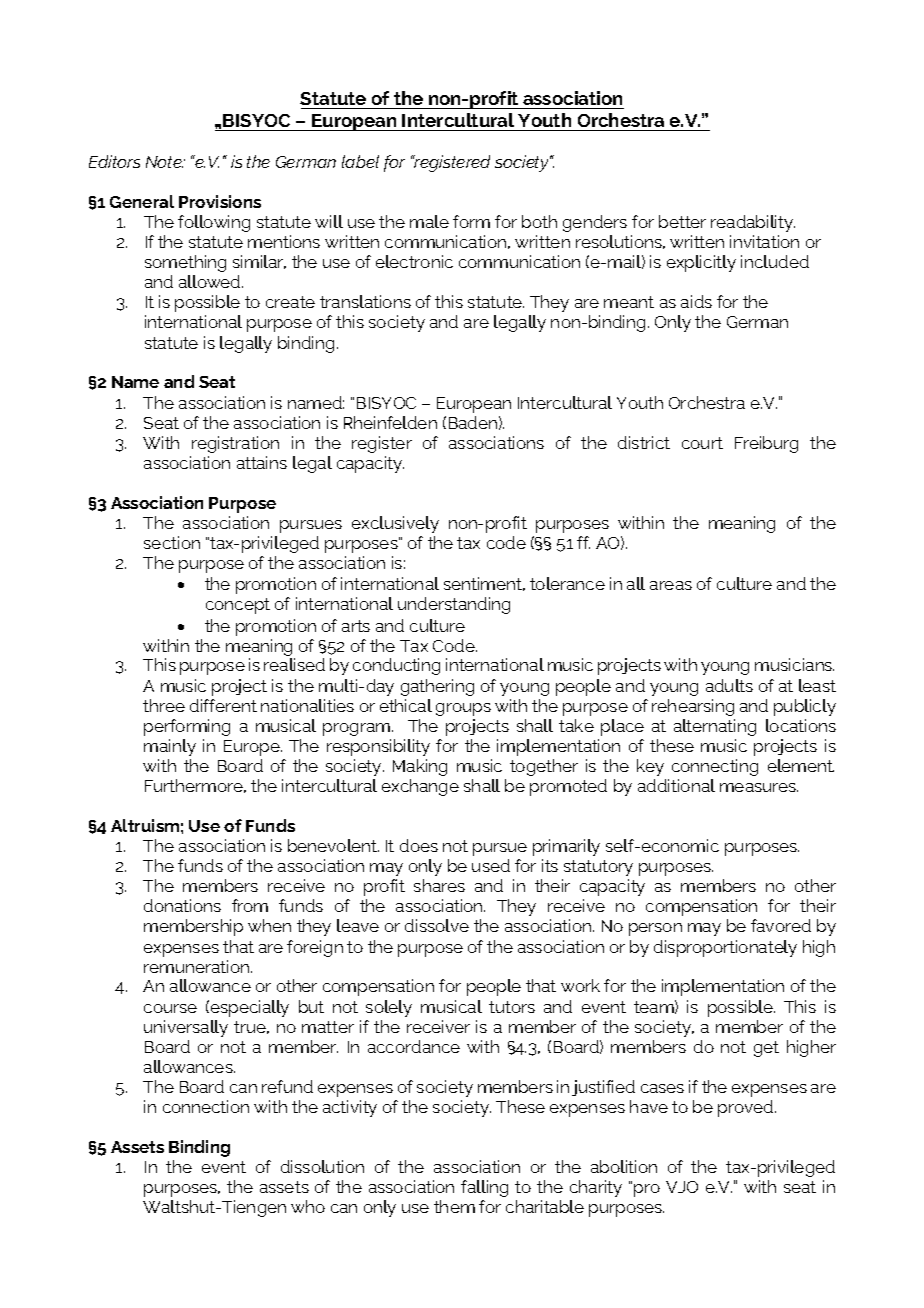 This screenshot has width=924, height=1308. I want to click on connection, so click(206, 1106).
